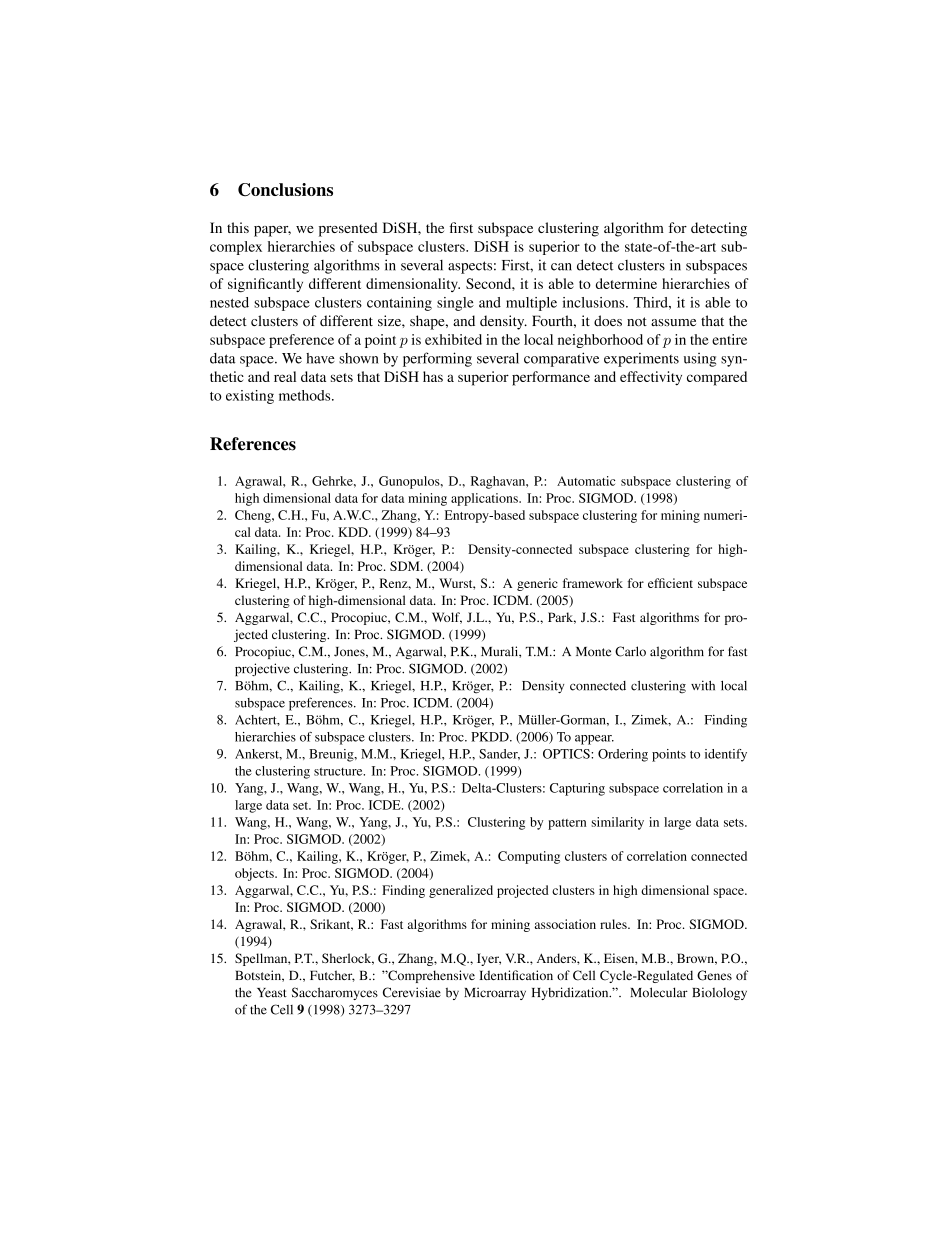 The width and height of the screenshot is (952, 1233). I want to click on applications, so click(485, 499).
